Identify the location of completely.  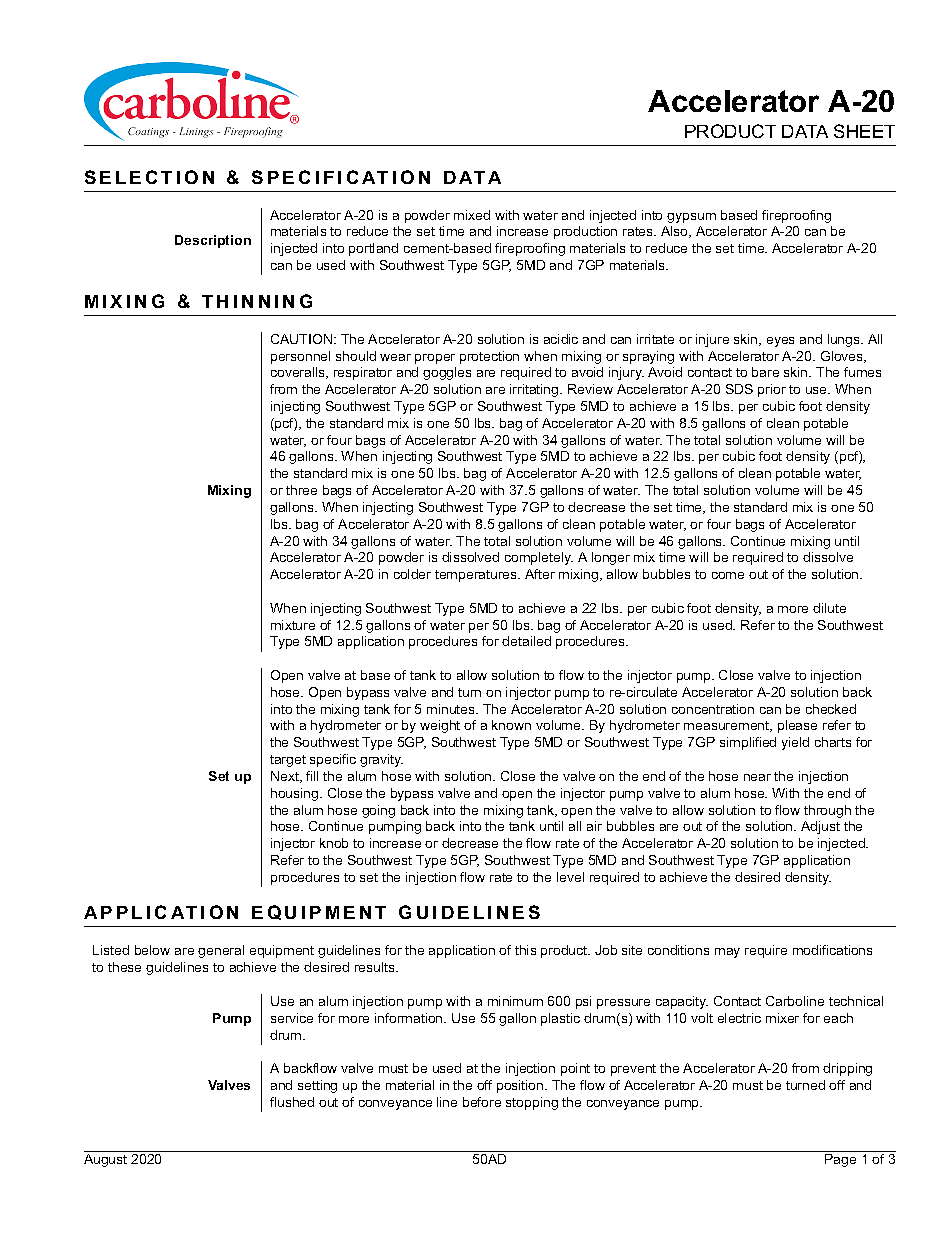
(539, 558).
